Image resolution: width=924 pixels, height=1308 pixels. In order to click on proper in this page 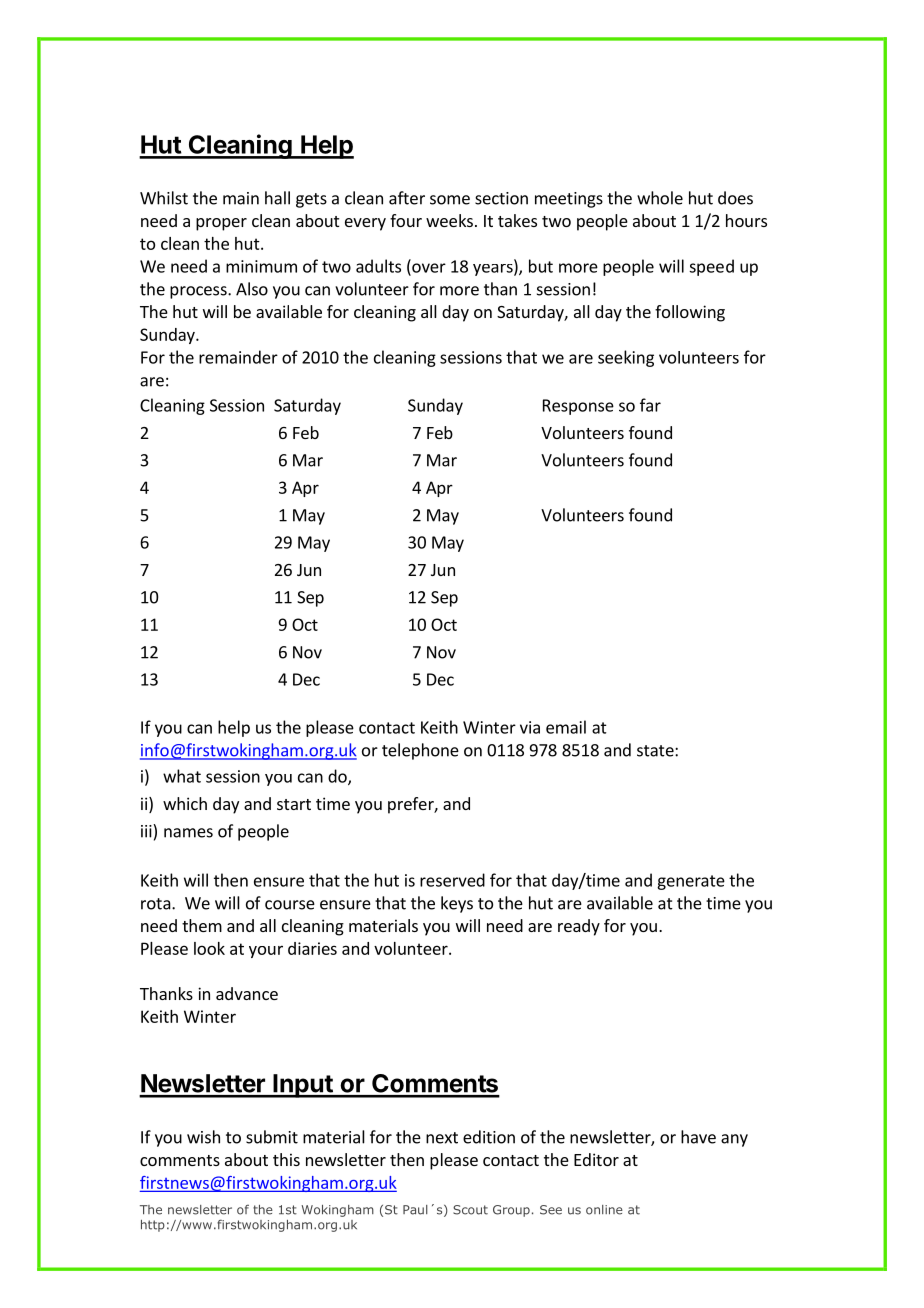, I will do `click(221, 224)`.
